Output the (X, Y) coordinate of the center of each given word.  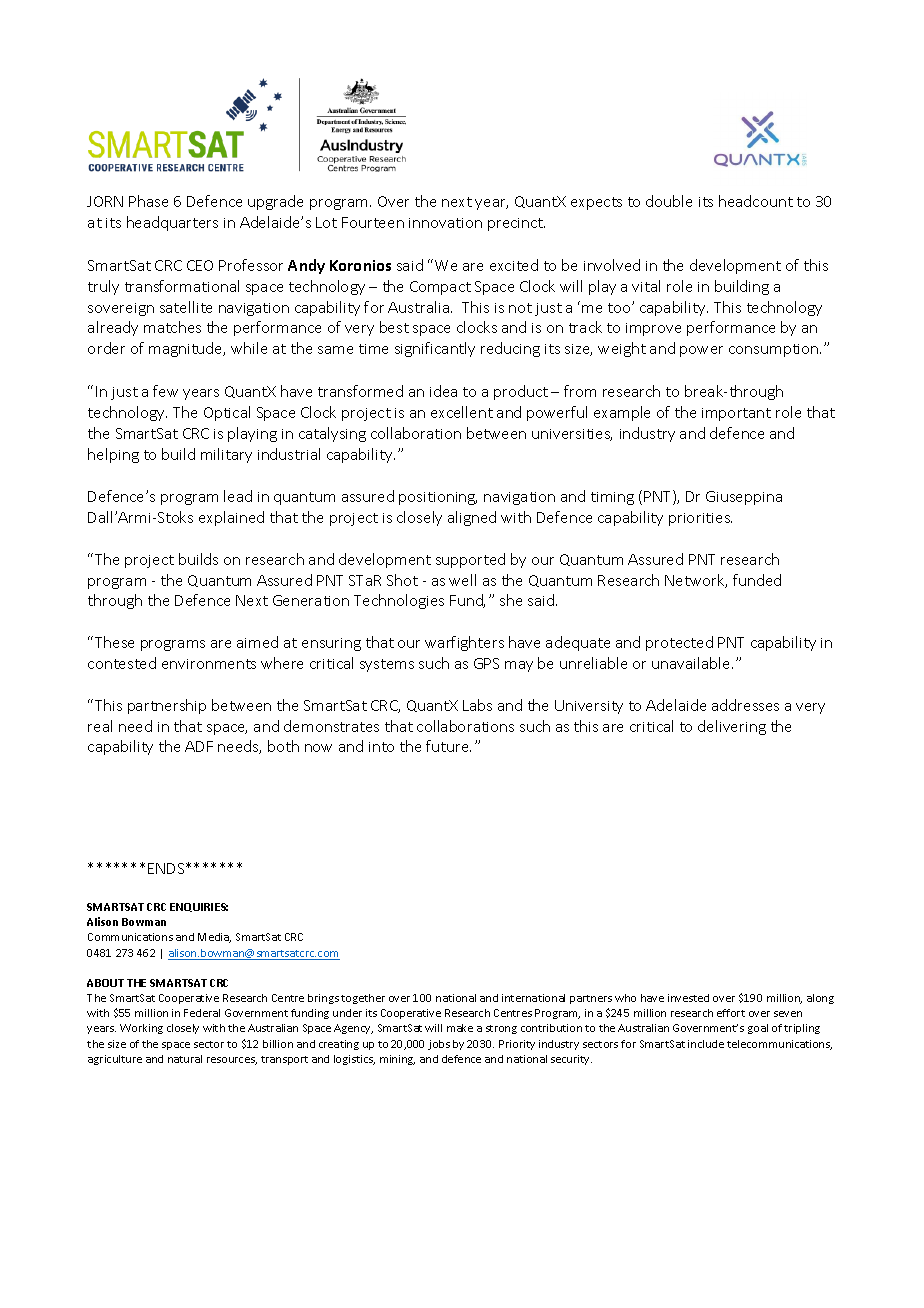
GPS (486, 663)
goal (758, 1029)
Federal (202, 1013)
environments (209, 664)
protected (679, 643)
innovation (445, 223)
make (460, 1028)
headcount (756, 201)
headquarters (172, 223)
